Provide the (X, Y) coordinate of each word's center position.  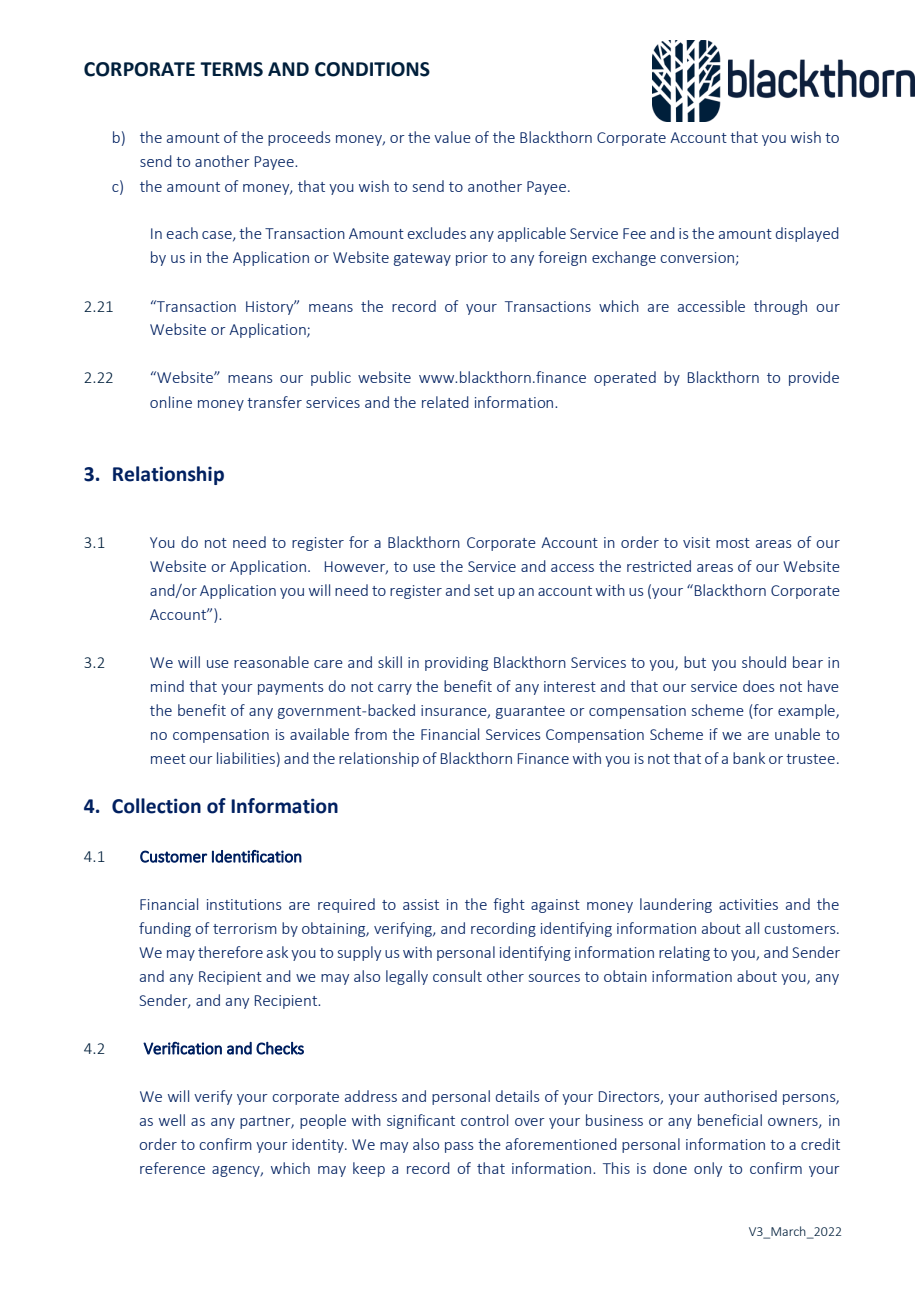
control (484, 1120)
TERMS (231, 69)
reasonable (271, 662)
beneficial (730, 1120)
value (452, 137)
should (764, 662)
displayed (807, 234)
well (172, 1120)
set (484, 591)
